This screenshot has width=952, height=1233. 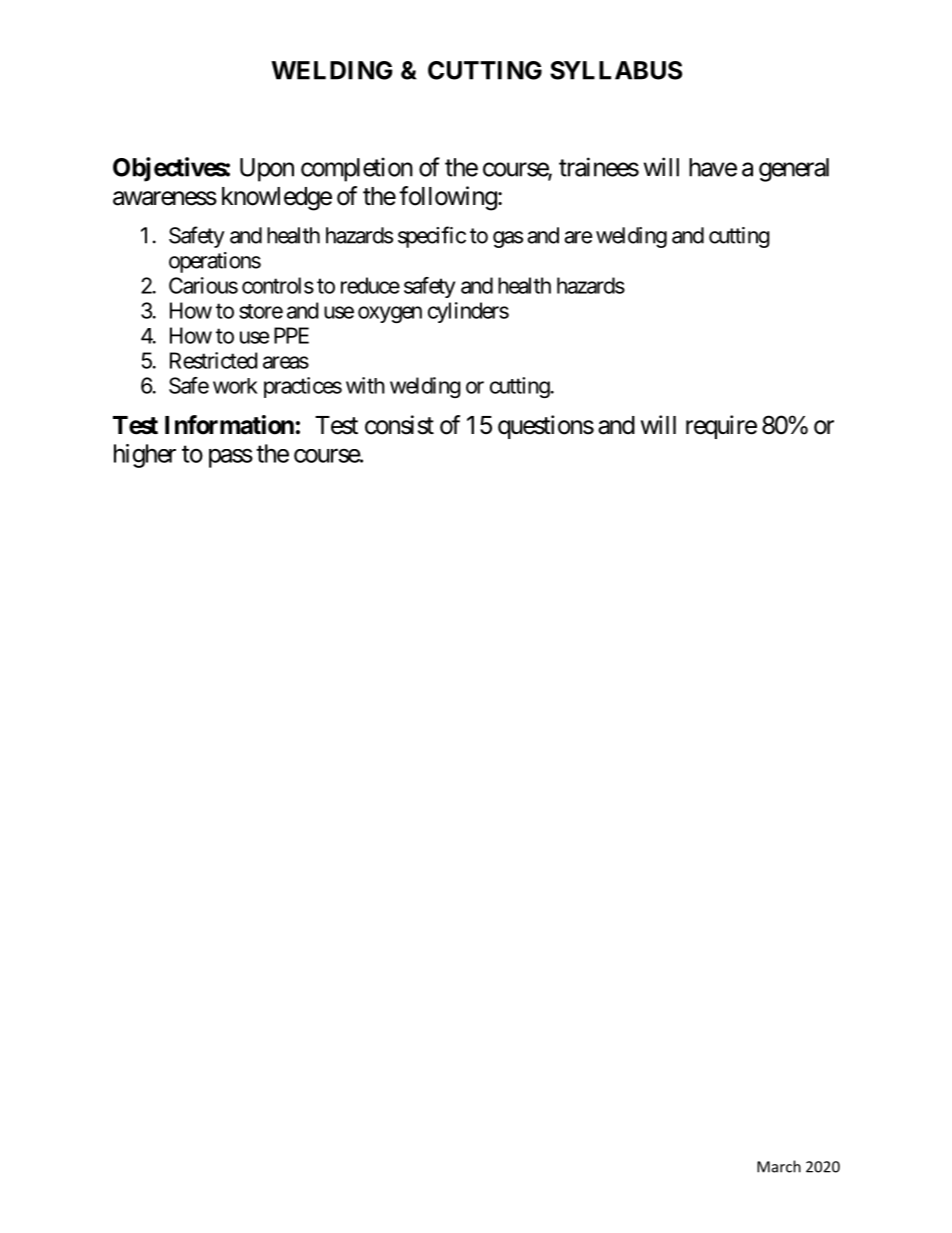 What do you see at coordinates (448, 198) in the screenshot?
I see `following` at bounding box center [448, 198].
